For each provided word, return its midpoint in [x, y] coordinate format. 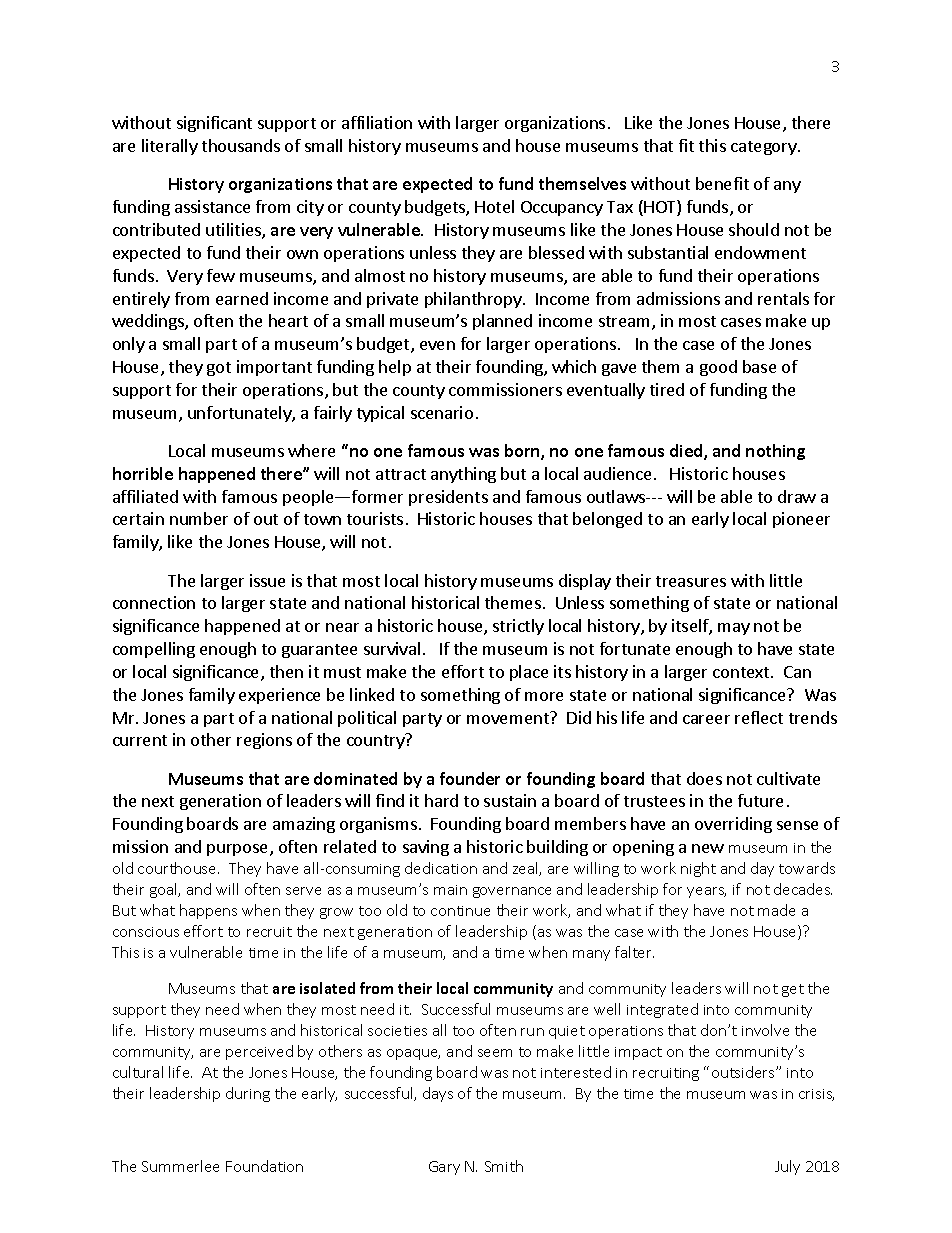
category [765, 148]
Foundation [264, 1166]
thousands [241, 145]
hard [441, 800]
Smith [504, 1166]
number [199, 518]
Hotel [494, 206]
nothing [775, 452]
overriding [733, 825]
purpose [239, 850]
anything [463, 475]
